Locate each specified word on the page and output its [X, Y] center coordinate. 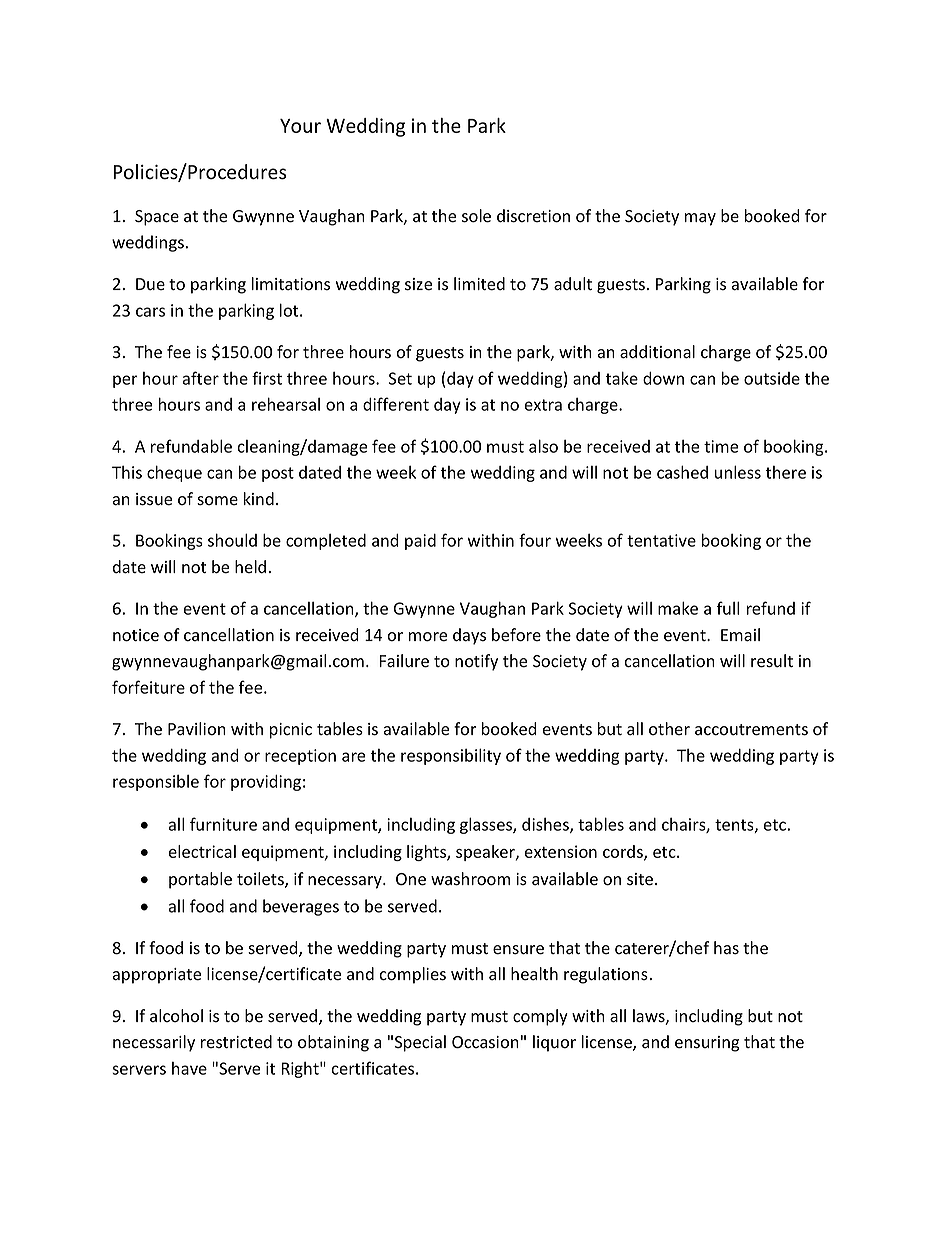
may [700, 219]
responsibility [451, 756]
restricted [236, 1042]
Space [157, 218]
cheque [174, 473]
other [669, 729]
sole [476, 216]
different [396, 404]
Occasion [485, 1042]
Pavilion [197, 729]
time [721, 446]
